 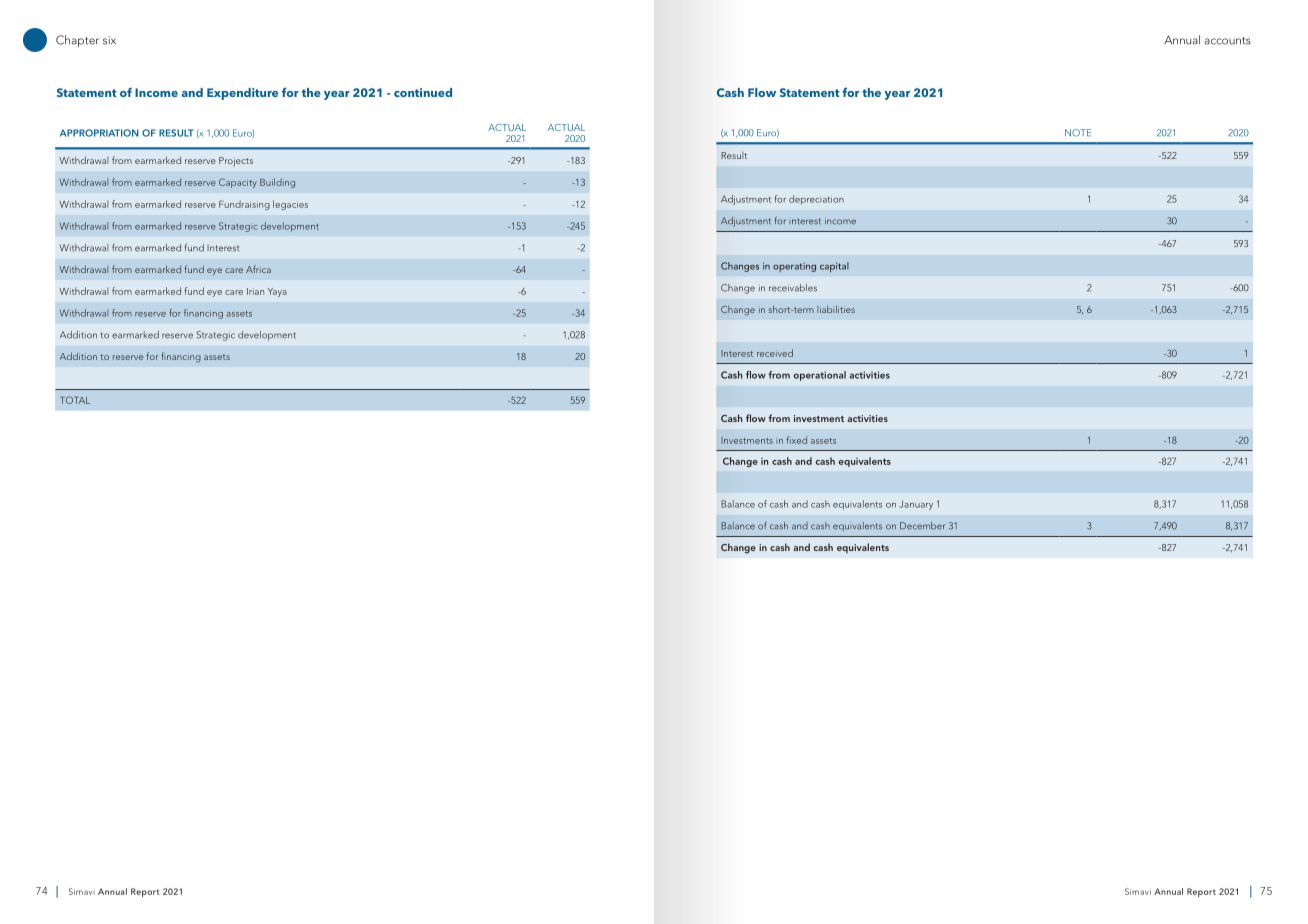 What do you see at coordinates (1228, 41) in the screenshot?
I see `accounts` at bounding box center [1228, 41].
